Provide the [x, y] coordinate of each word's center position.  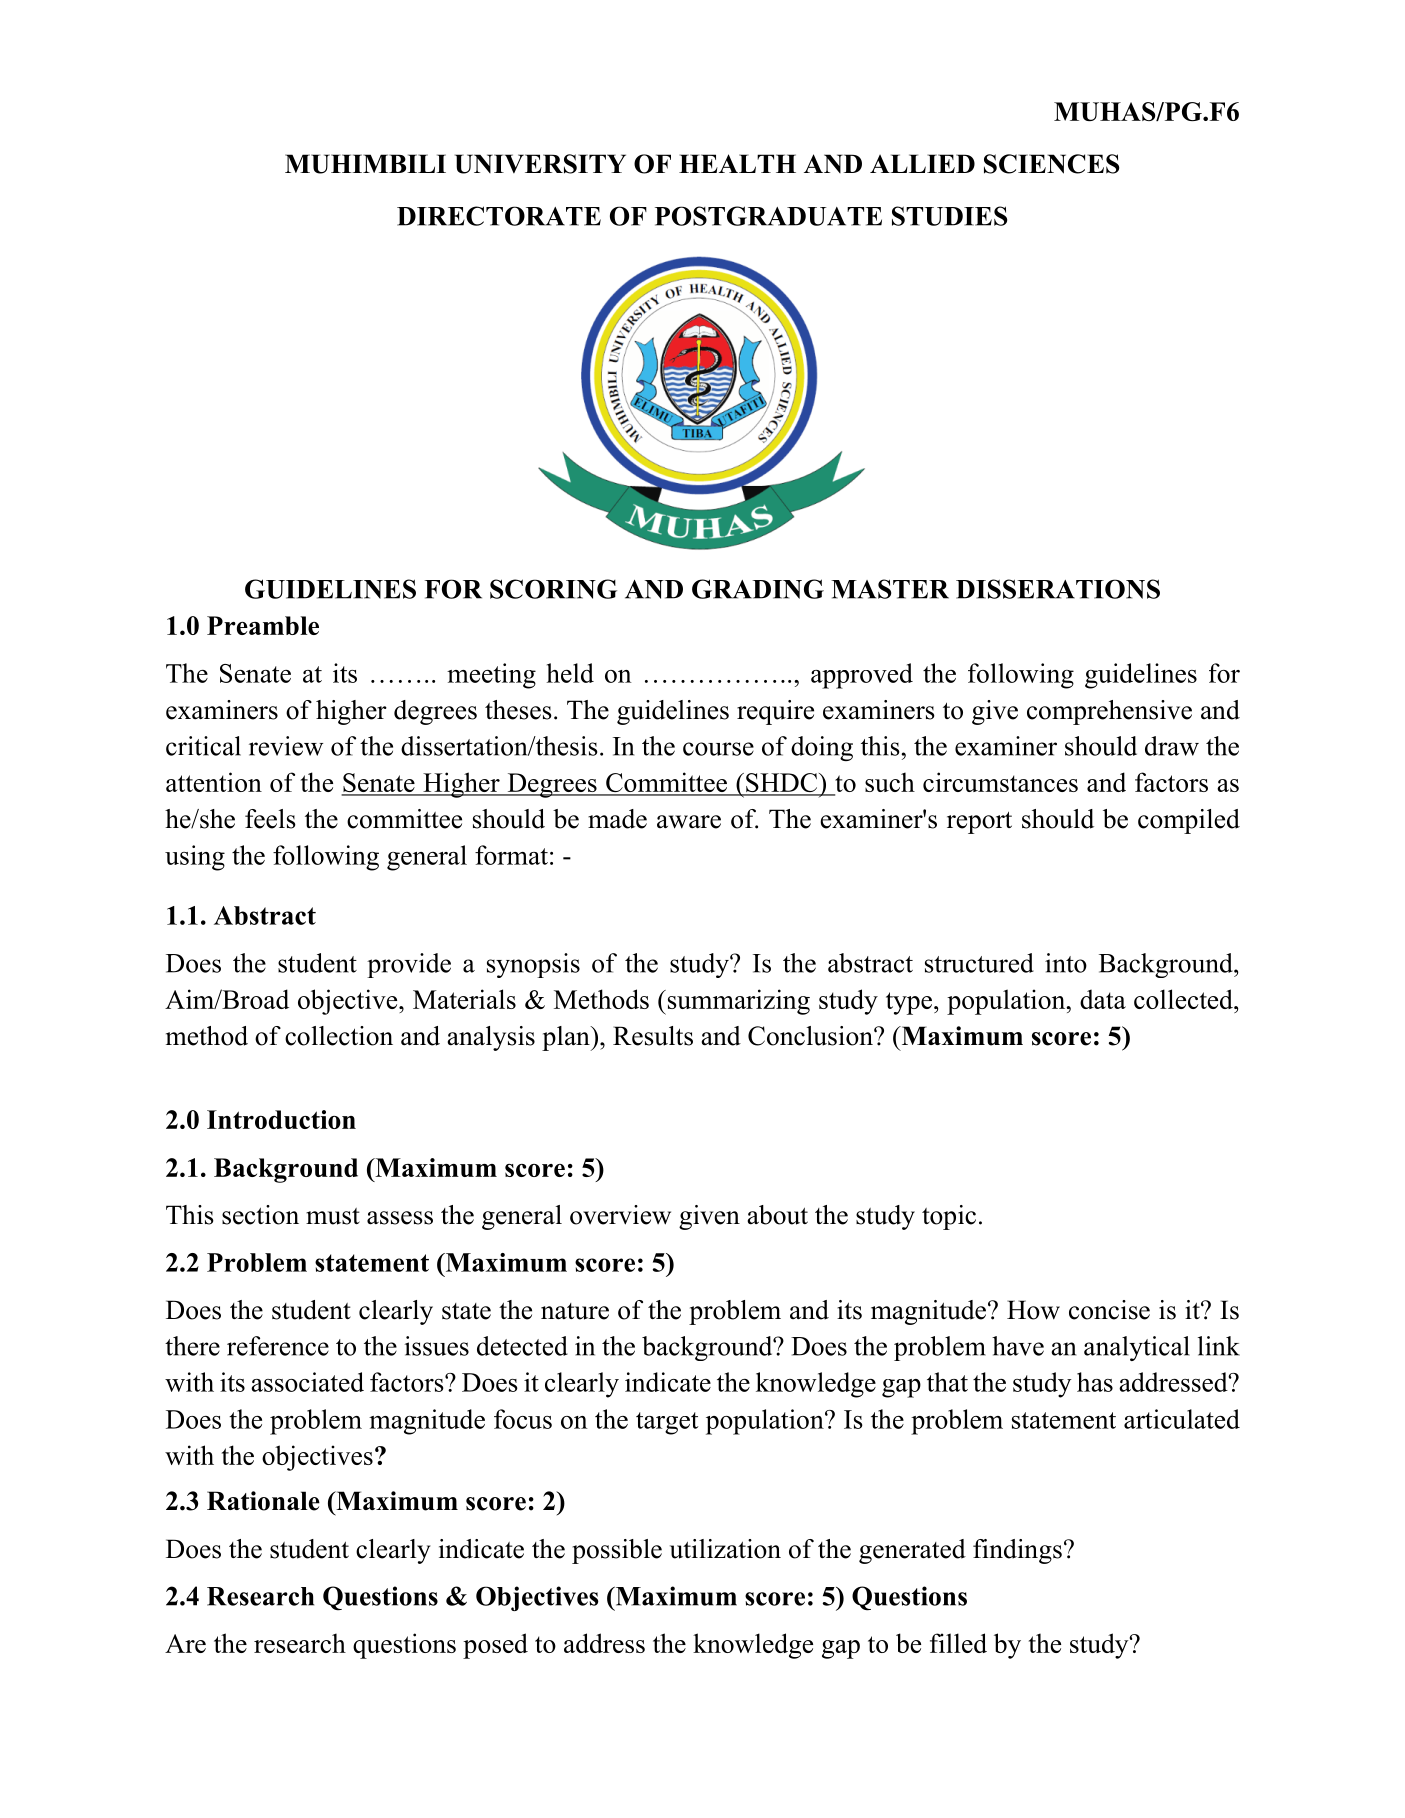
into [1066, 963]
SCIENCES [1051, 164]
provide [409, 965]
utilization [725, 1549]
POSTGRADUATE [768, 216]
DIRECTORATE [499, 216]
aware [689, 822]
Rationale [263, 1501]
